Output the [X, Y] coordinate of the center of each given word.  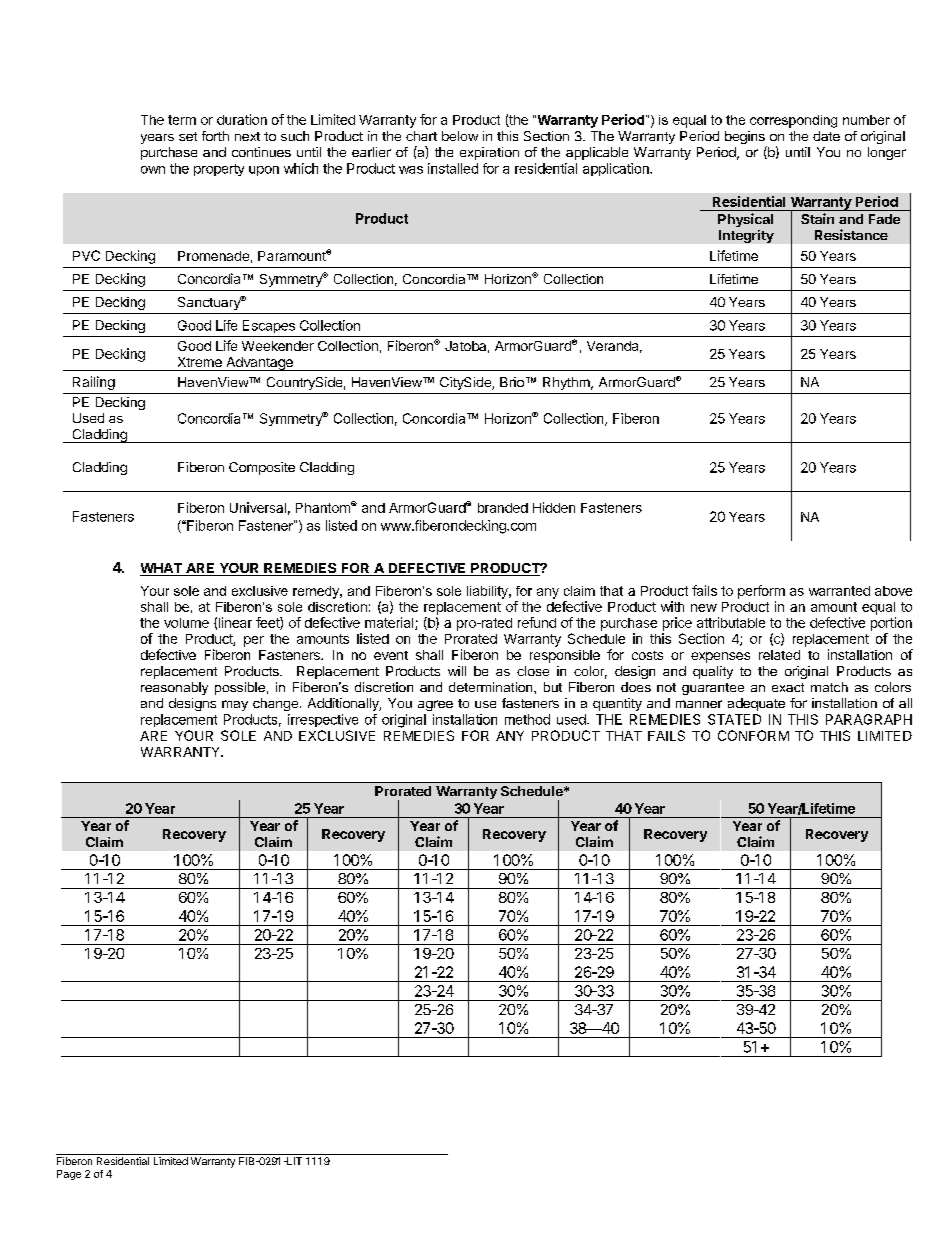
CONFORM [753, 735]
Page [69, 1175]
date [826, 136]
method [527, 719]
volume [186, 623]
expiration [489, 153]
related [779, 655]
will [457, 671]
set [188, 136]
